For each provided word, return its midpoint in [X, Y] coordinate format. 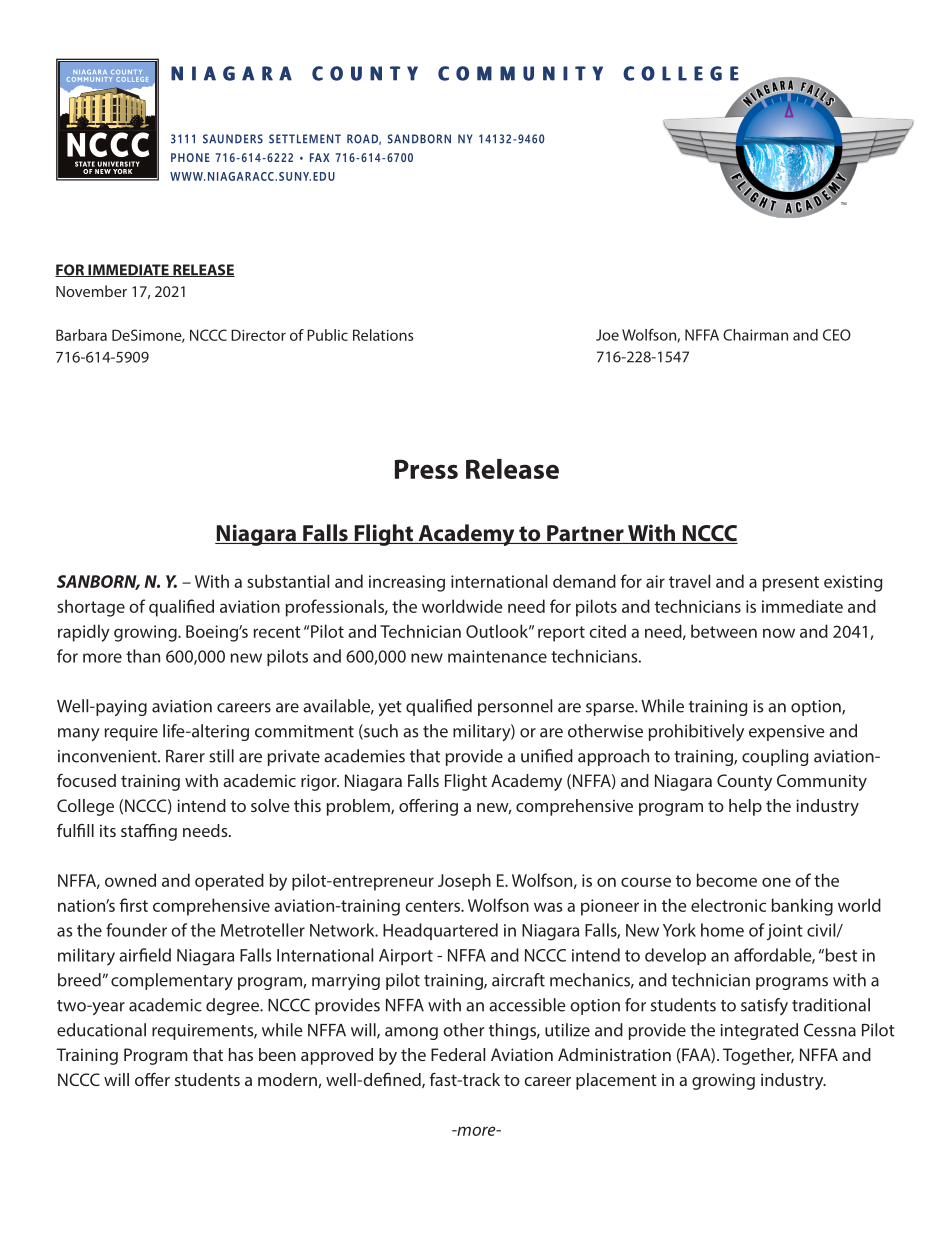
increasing [407, 583]
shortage [91, 608]
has [241, 1054]
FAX [320, 157]
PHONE [190, 157]
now [779, 633]
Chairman [755, 335]
